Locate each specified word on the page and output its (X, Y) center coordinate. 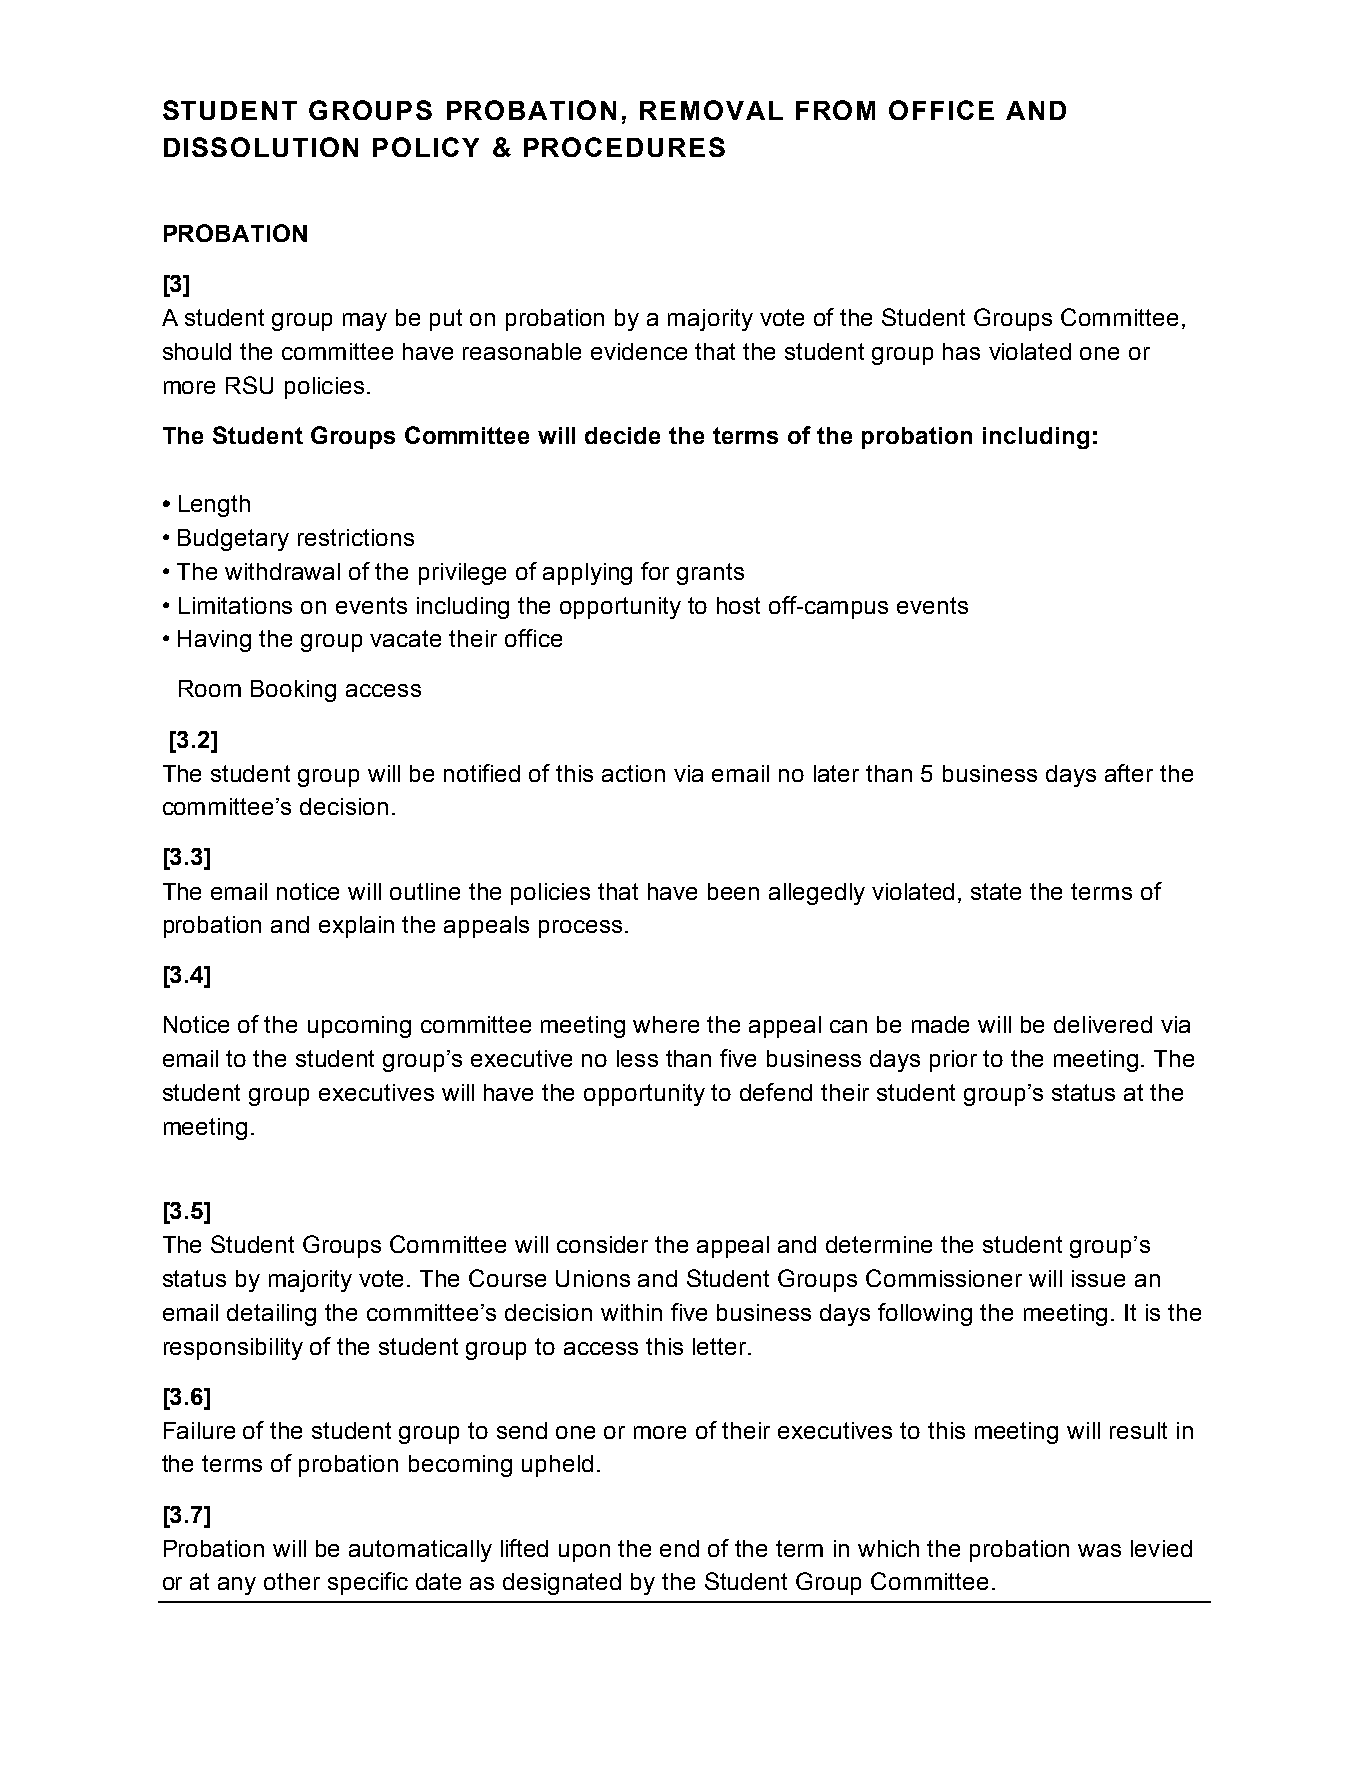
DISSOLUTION (261, 147)
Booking (293, 691)
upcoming (359, 1027)
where (666, 1024)
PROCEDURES (624, 147)
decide (622, 435)
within (631, 1312)
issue (1098, 1278)
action (633, 773)
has (961, 351)
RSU (249, 385)
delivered (1103, 1024)
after (1129, 773)
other (292, 1581)
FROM (835, 110)
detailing (271, 1315)
